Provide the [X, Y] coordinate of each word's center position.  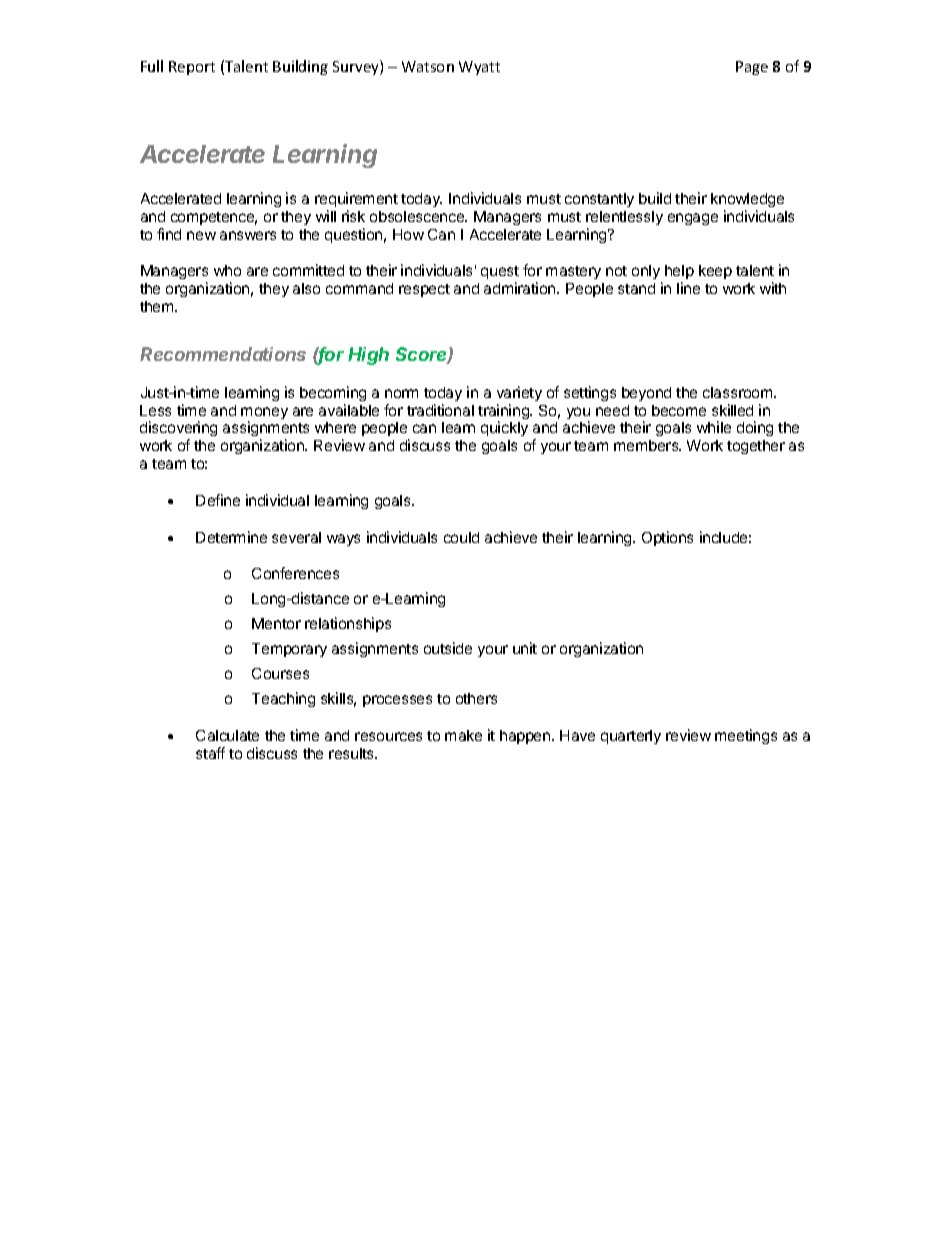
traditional [440, 410]
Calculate [227, 735]
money [264, 414]
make [463, 735]
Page [752, 68]
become [679, 410]
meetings [746, 736]
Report [192, 68]
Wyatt [479, 68]
